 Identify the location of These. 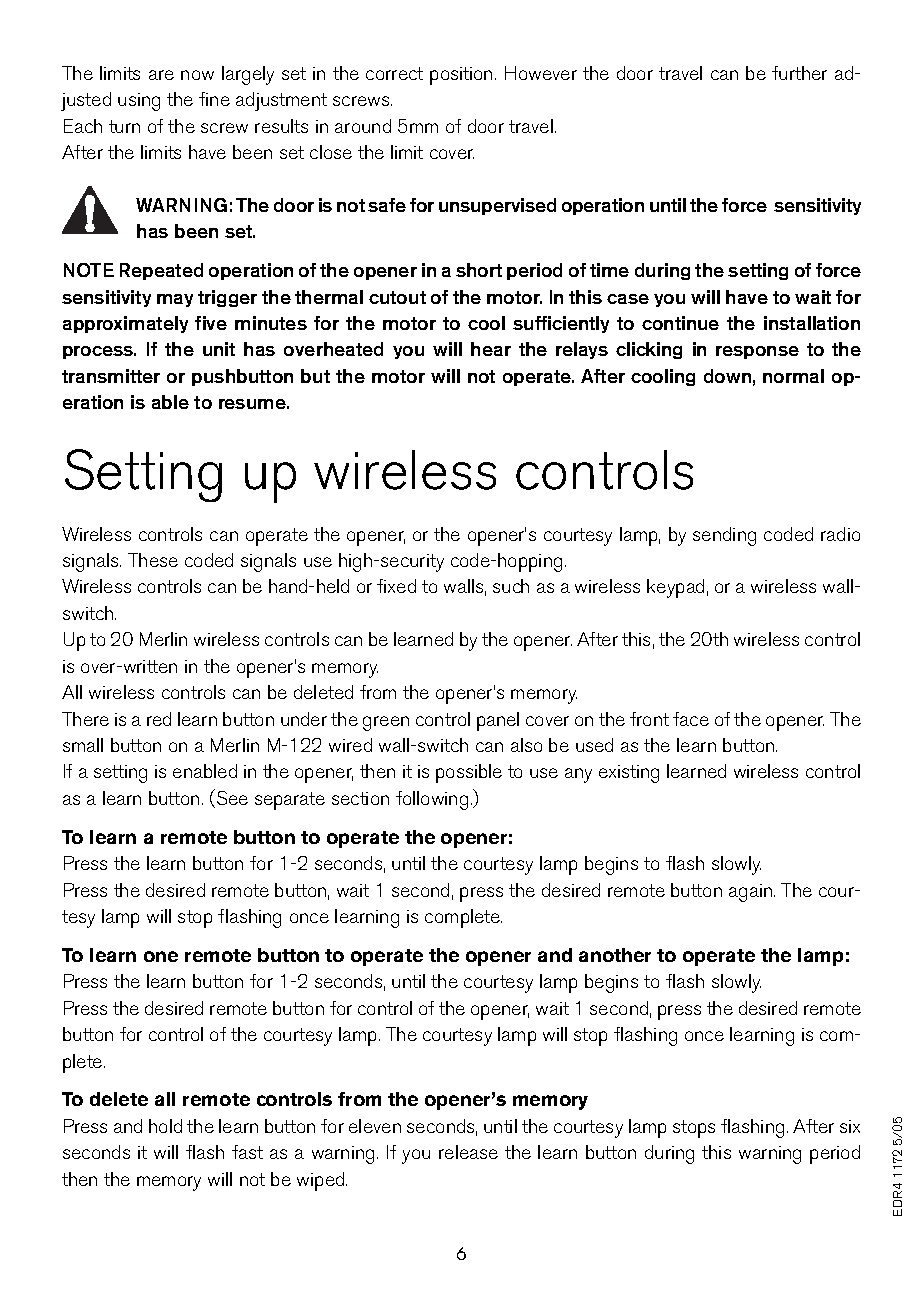
(153, 560).
